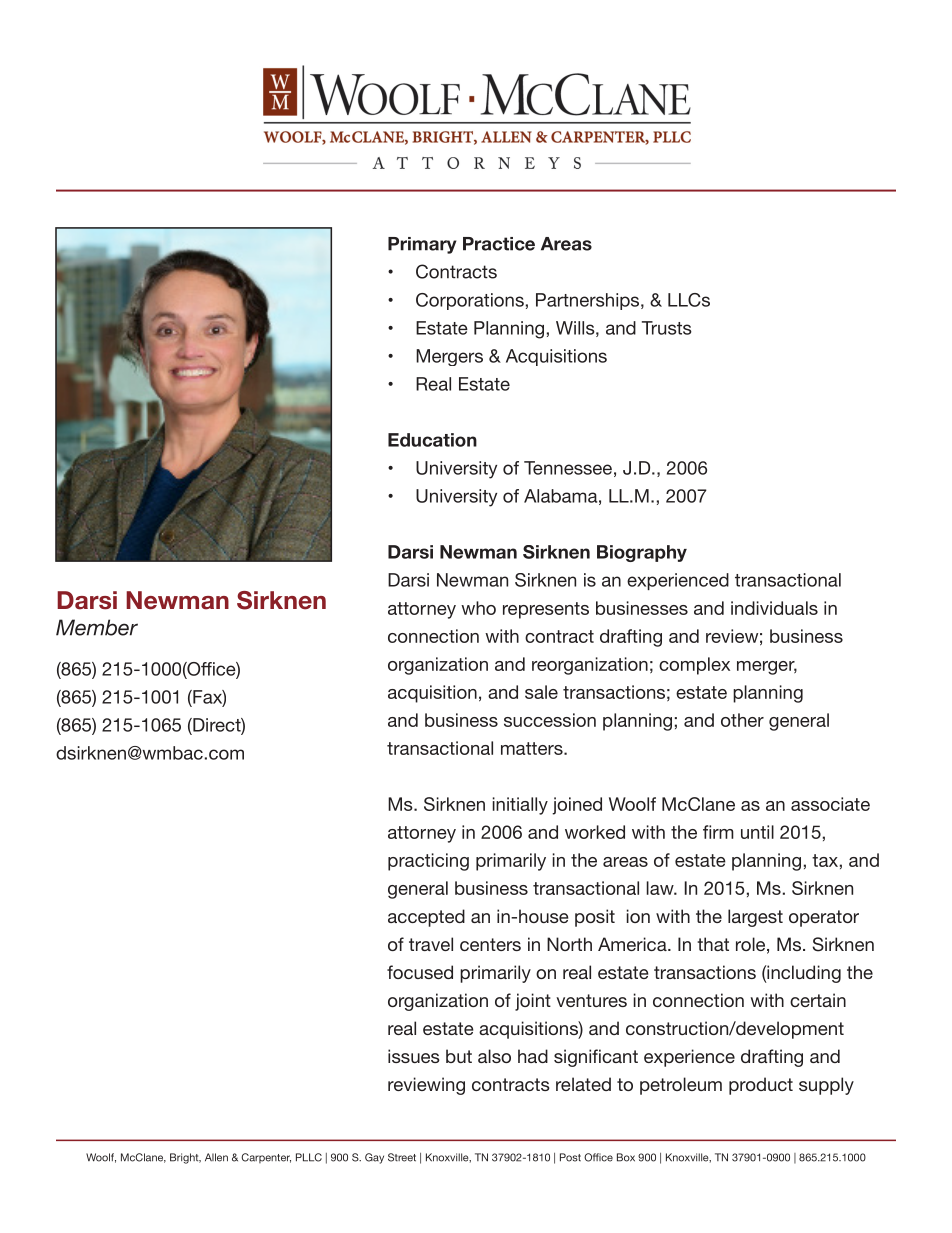 The image size is (952, 1233). Describe the element at coordinates (761, 1086) in the screenshot. I see `product` at that location.
